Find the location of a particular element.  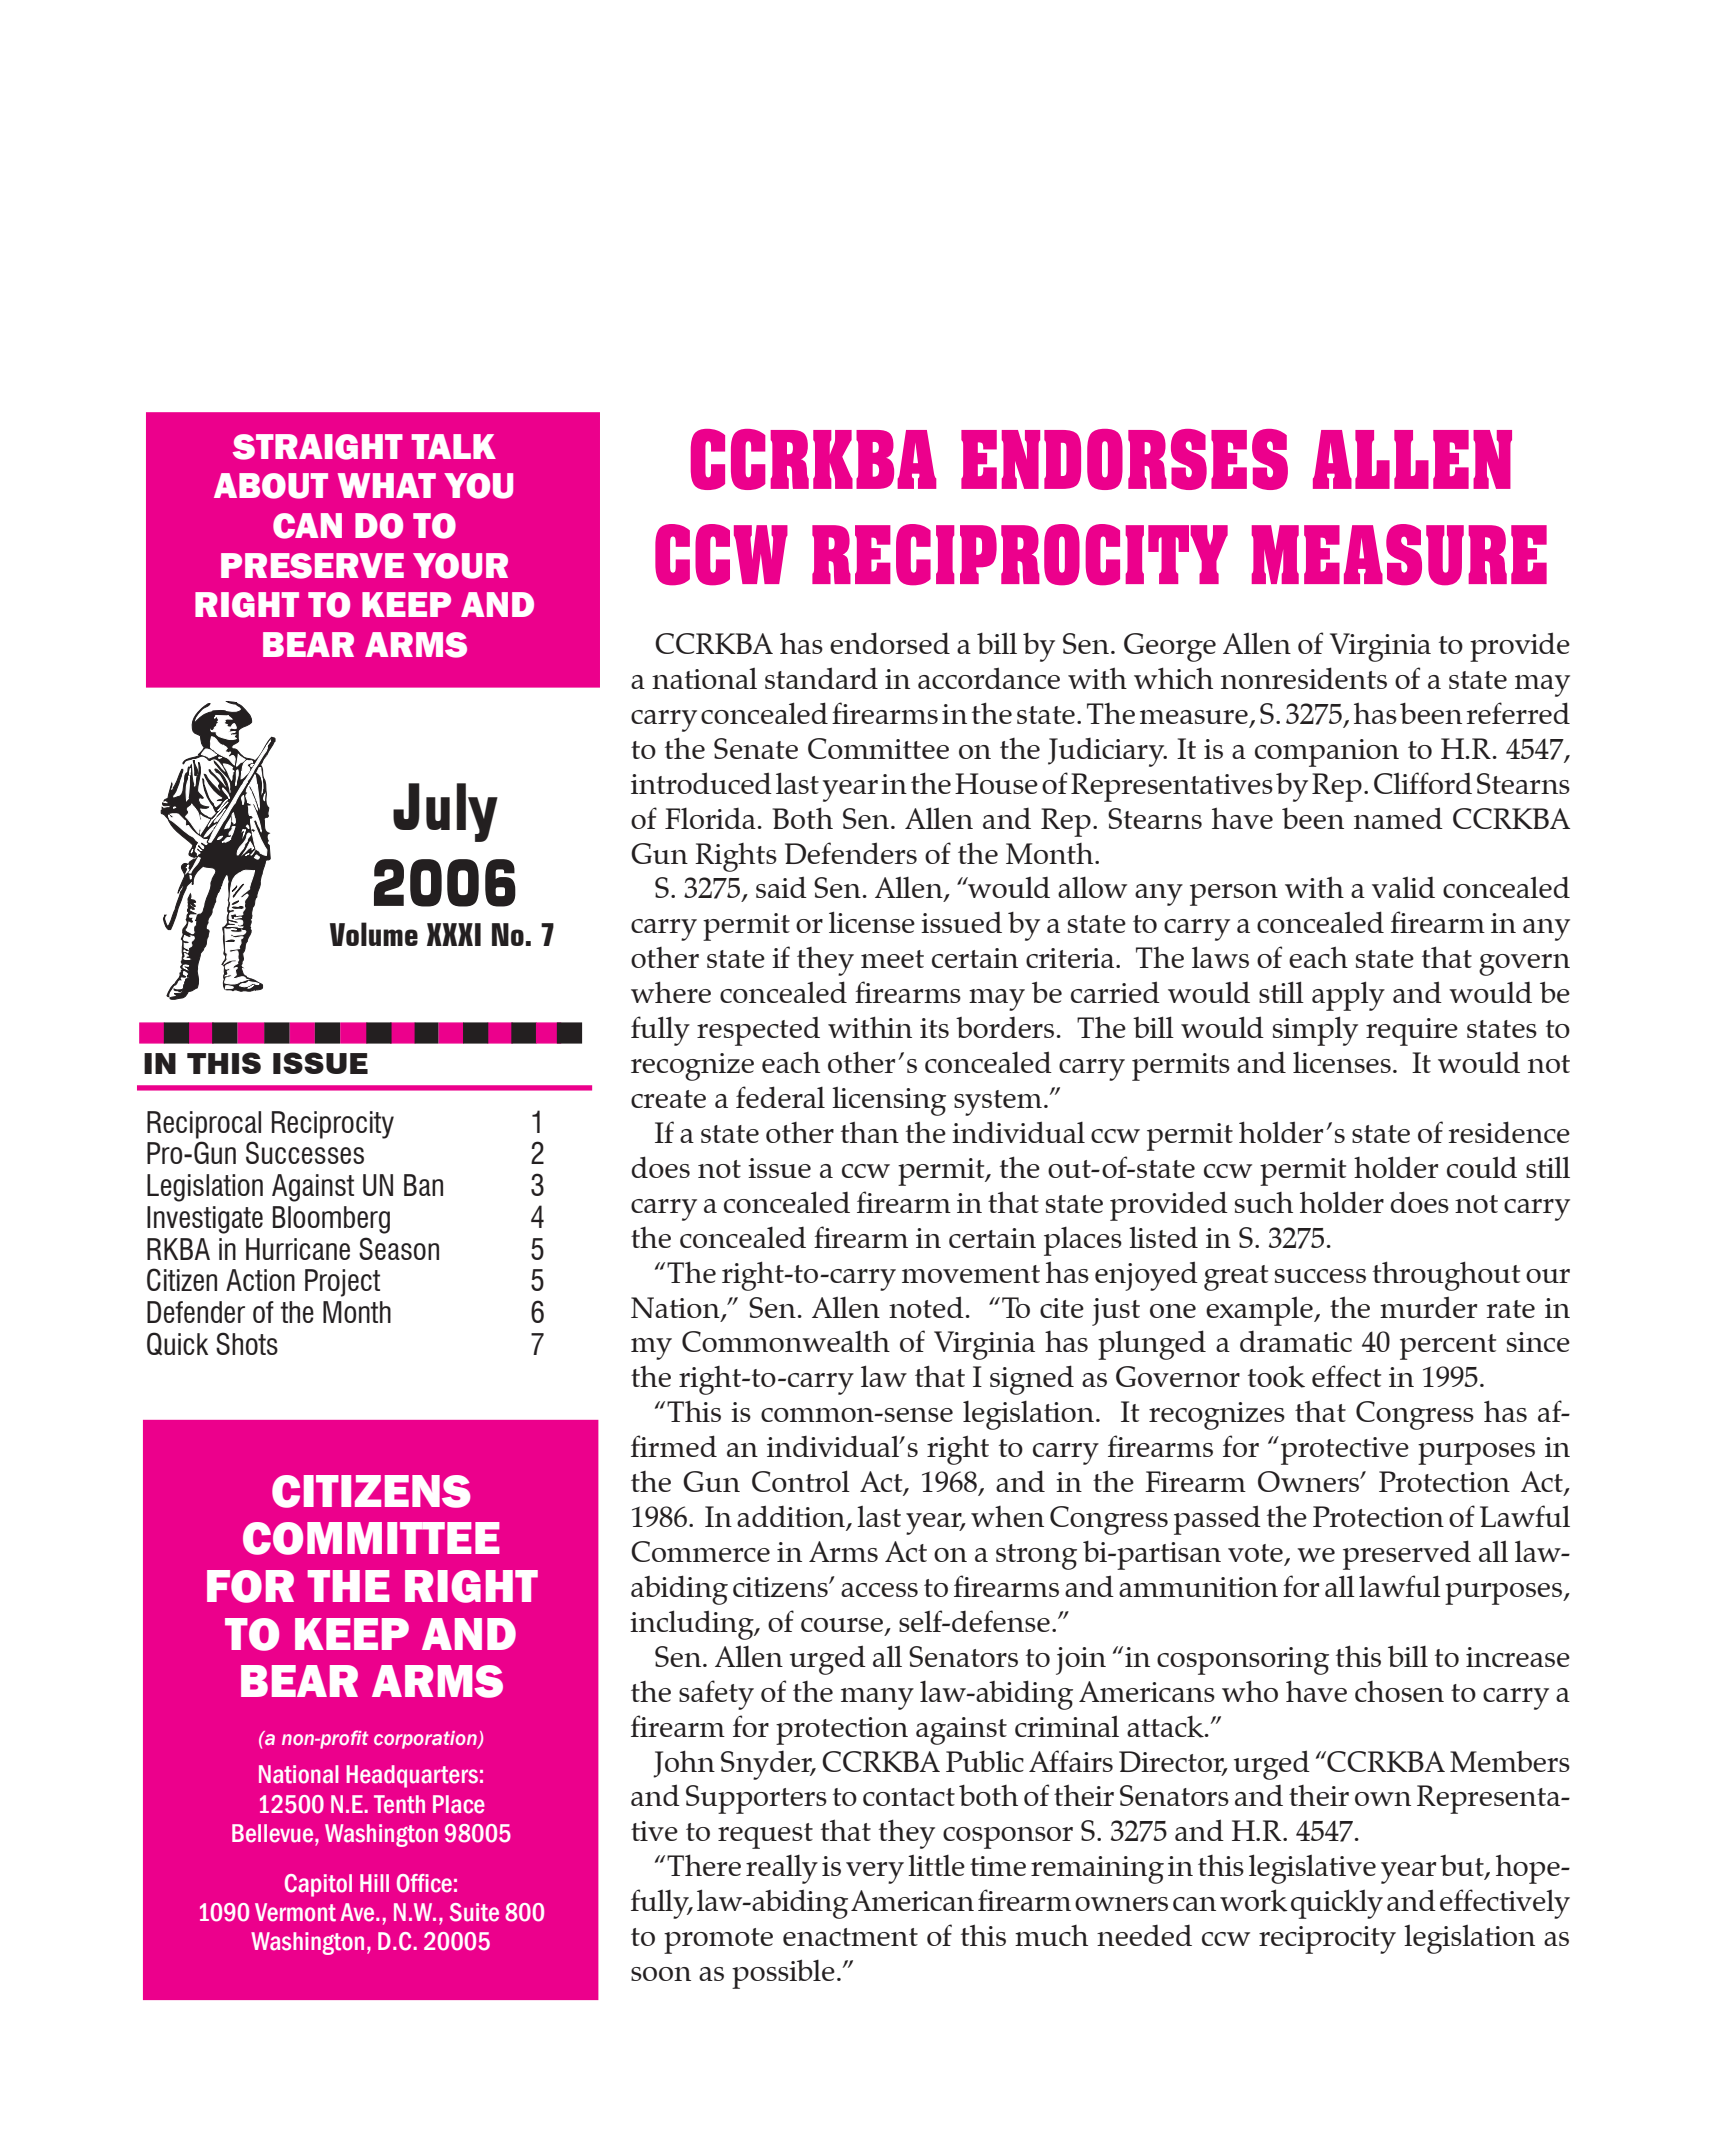

George is located at coordinates (1170, 647).
